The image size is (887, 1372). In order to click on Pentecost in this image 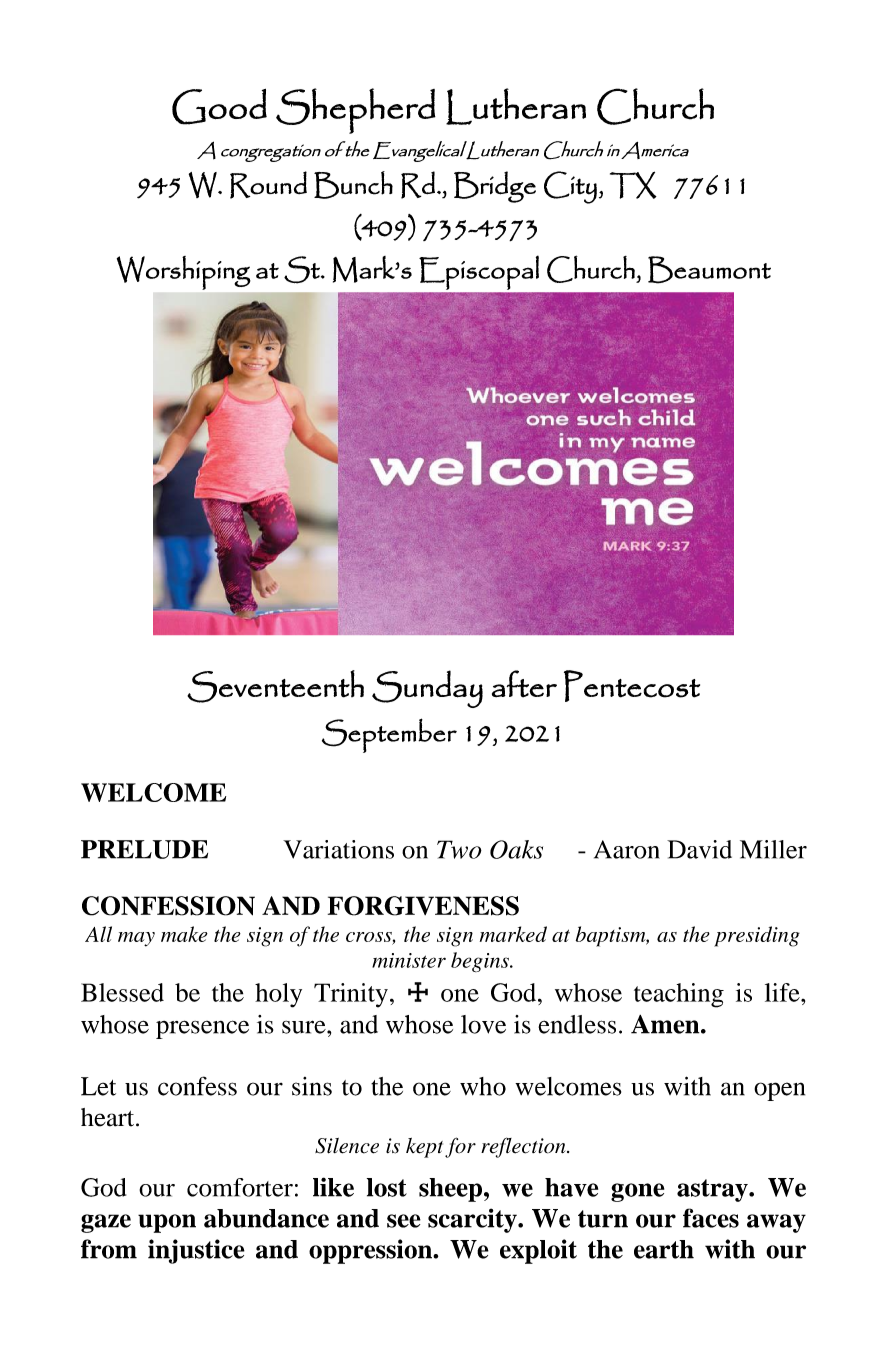, I will do `click(632, 686)`.
